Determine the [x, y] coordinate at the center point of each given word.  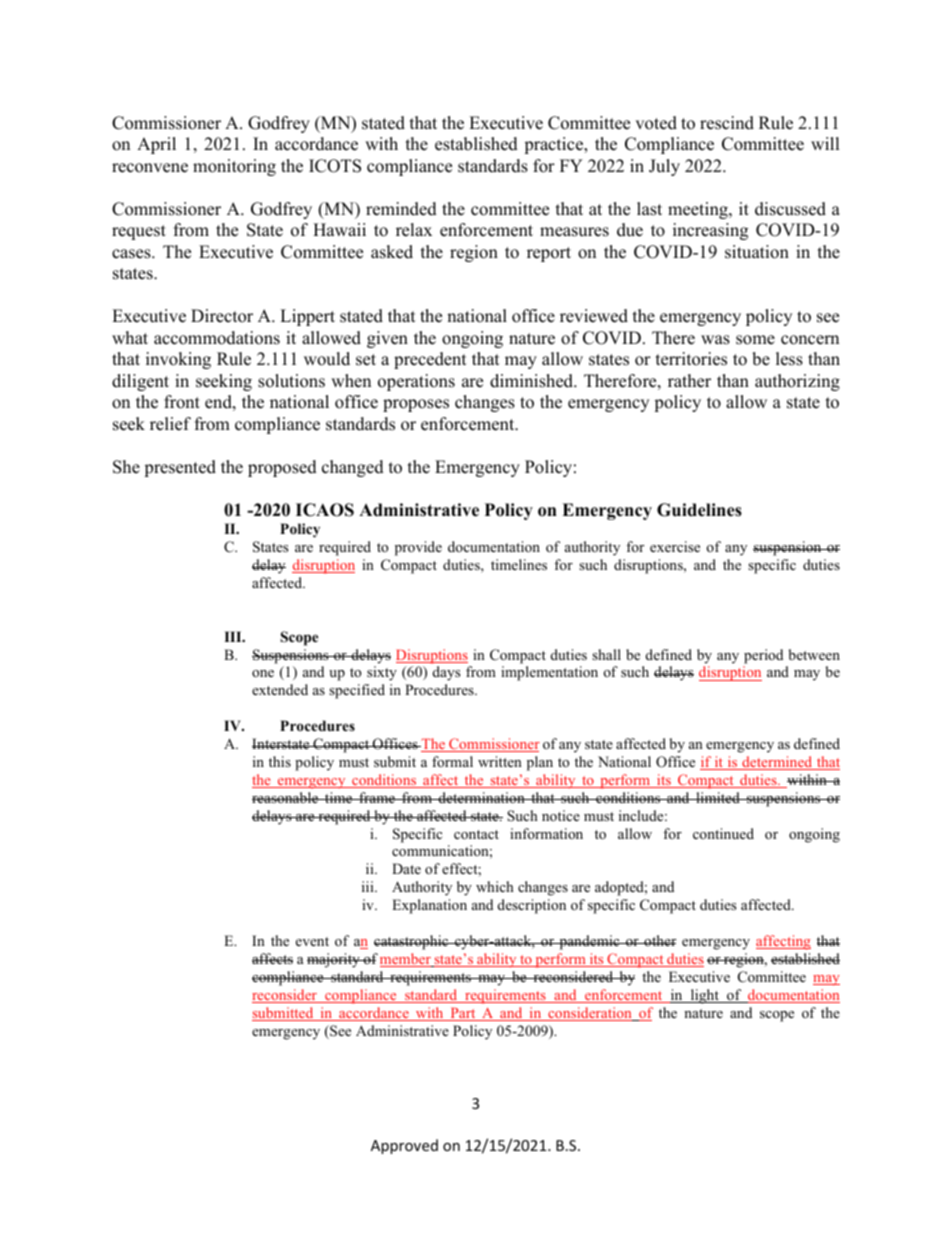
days [446, 673]
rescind [727, 123]
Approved [404, 1146]
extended [280, 689]
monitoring [234, 167]
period [763, 656]
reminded [401, 209]
